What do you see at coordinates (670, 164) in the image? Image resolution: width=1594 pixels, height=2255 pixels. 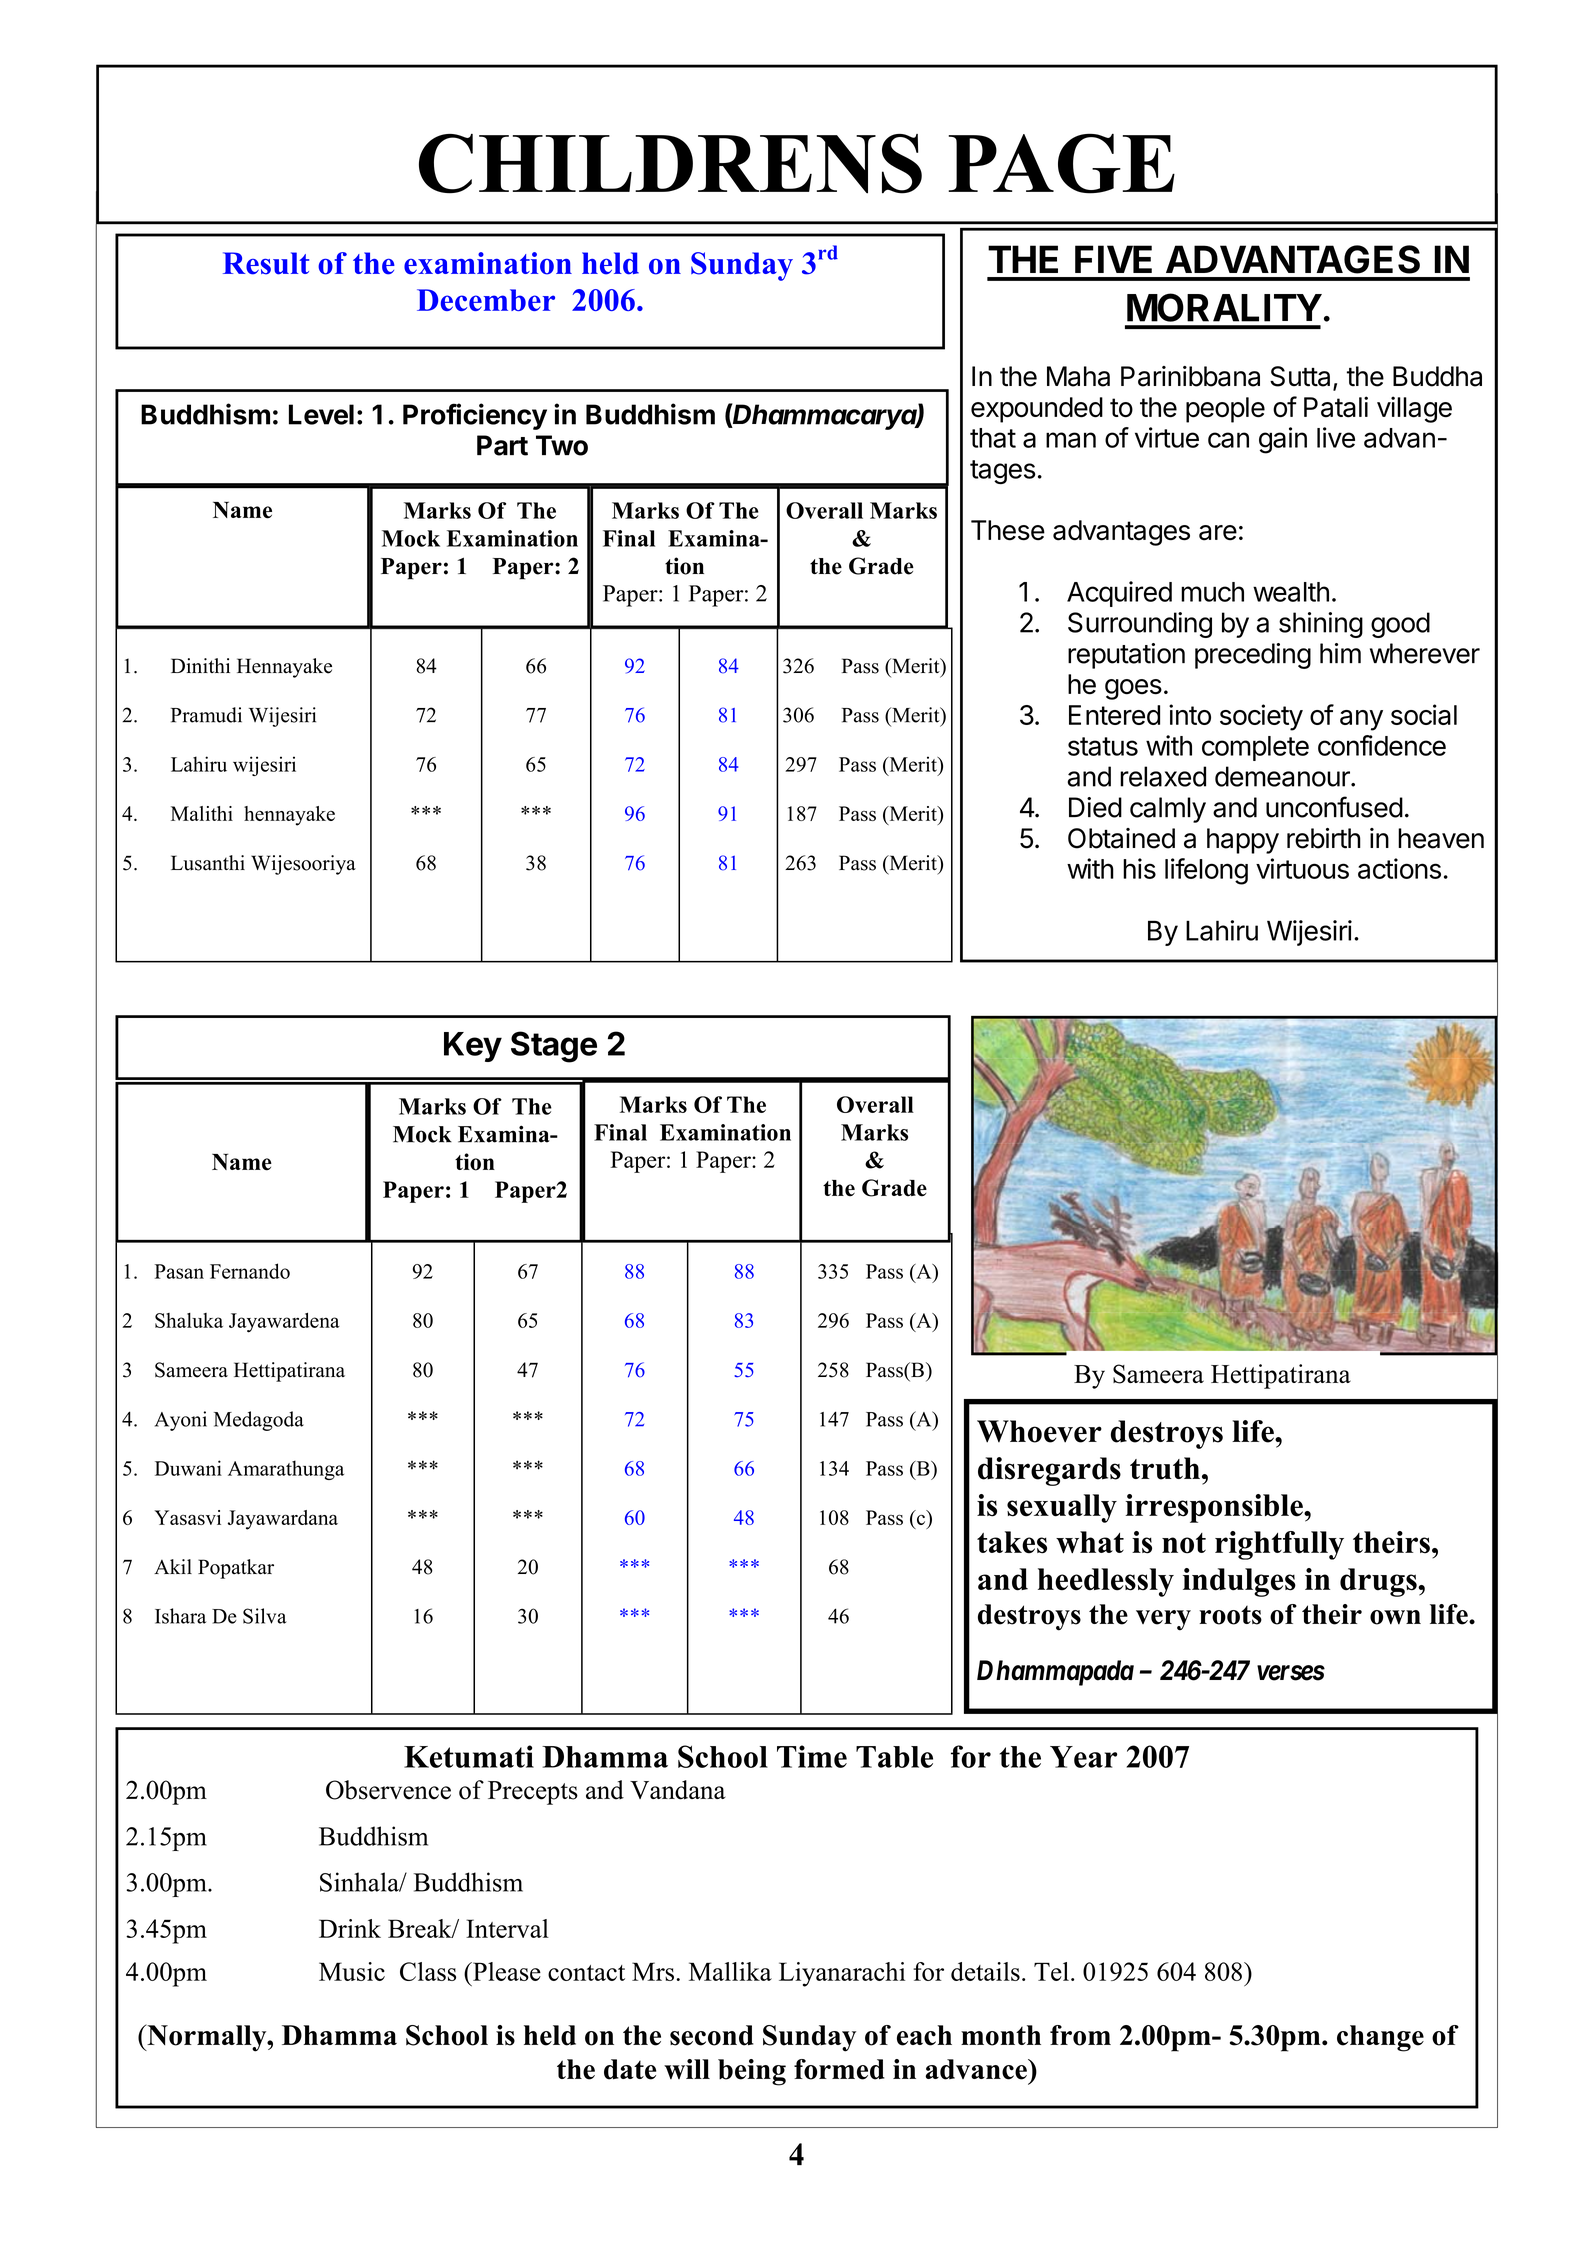 I see `CHILDRENS` at bounding box center [670, 164].
